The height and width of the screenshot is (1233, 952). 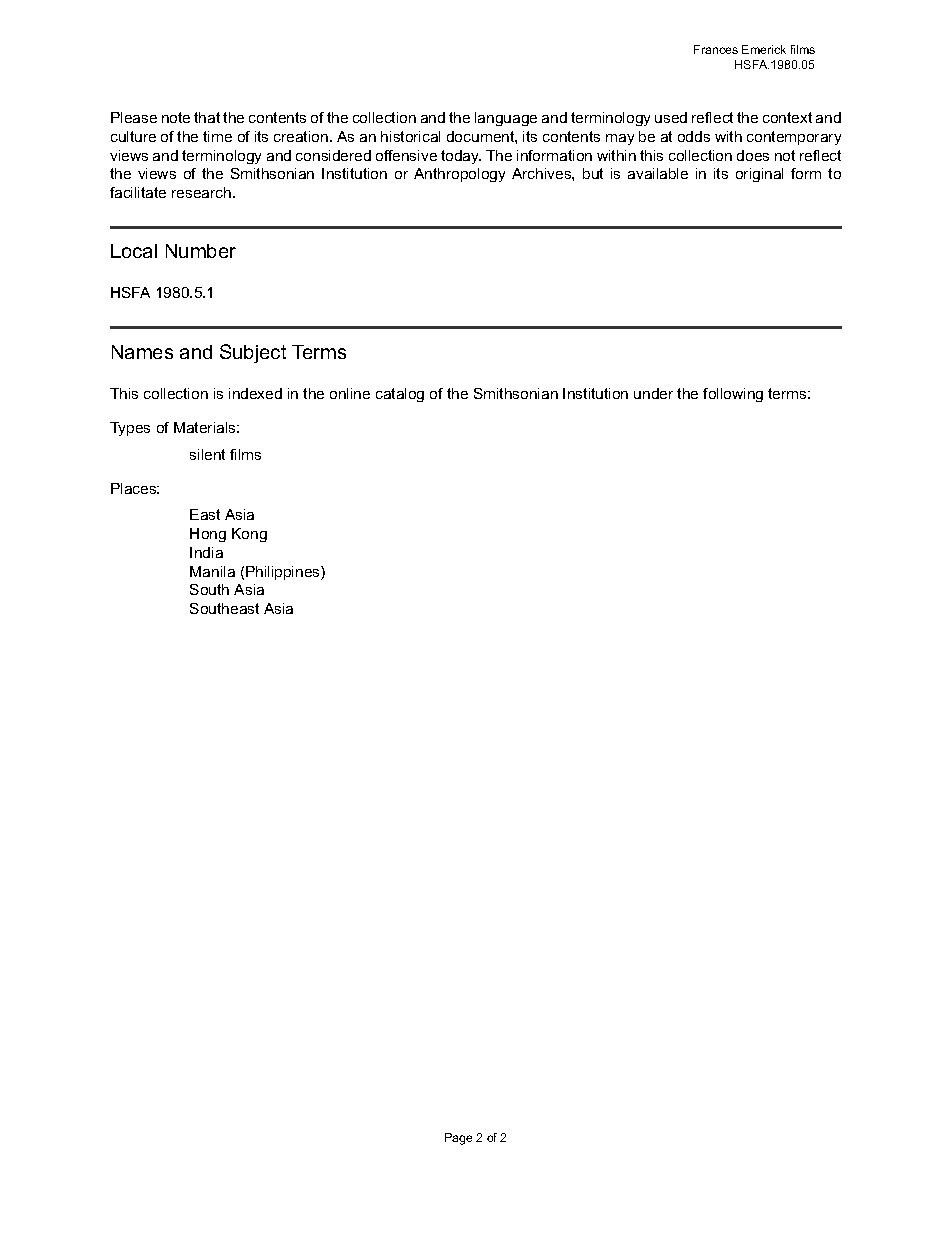 I want to click on language, so click(x=506, y=119).
